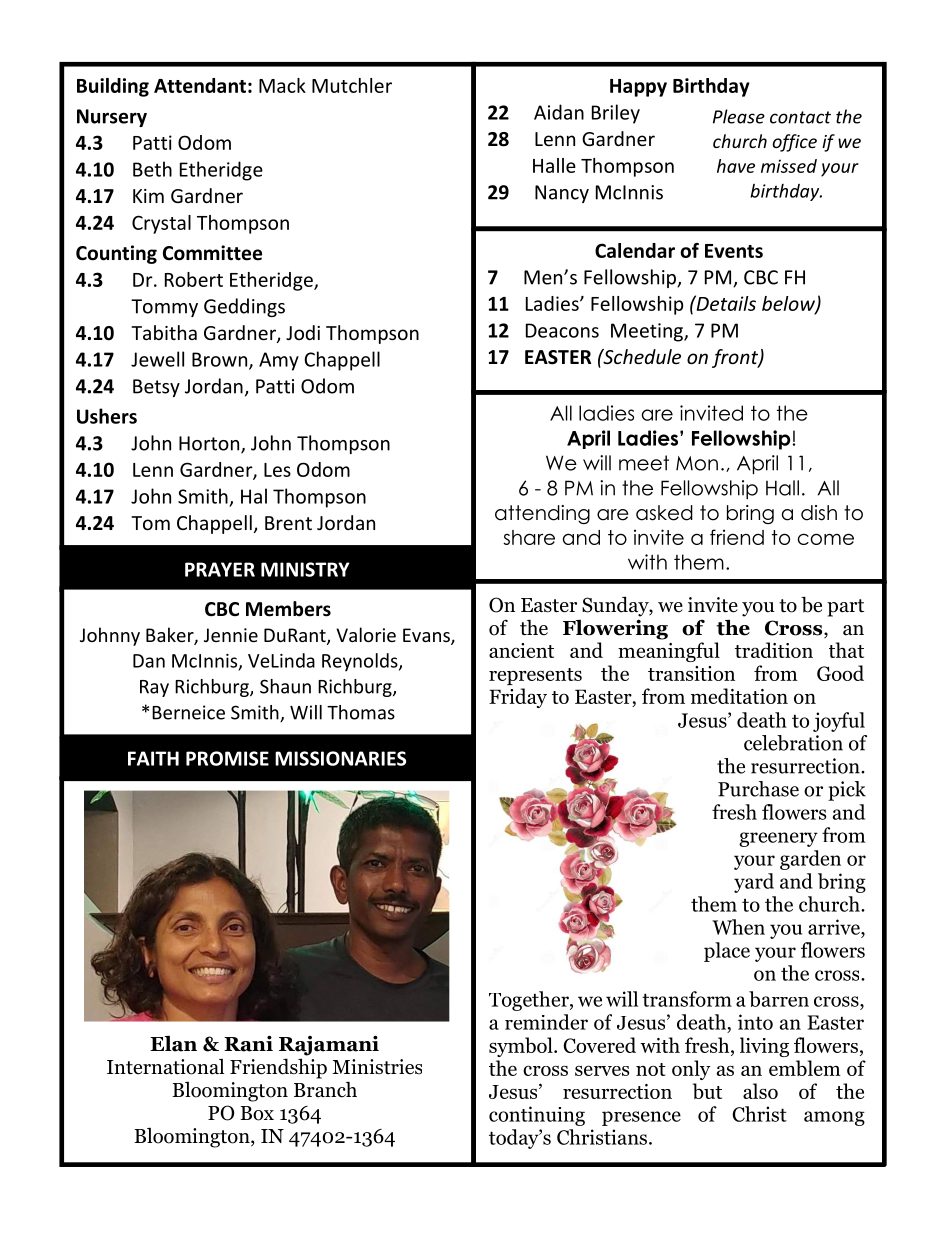  I want to click on PRAYER, so click(220, 569).
